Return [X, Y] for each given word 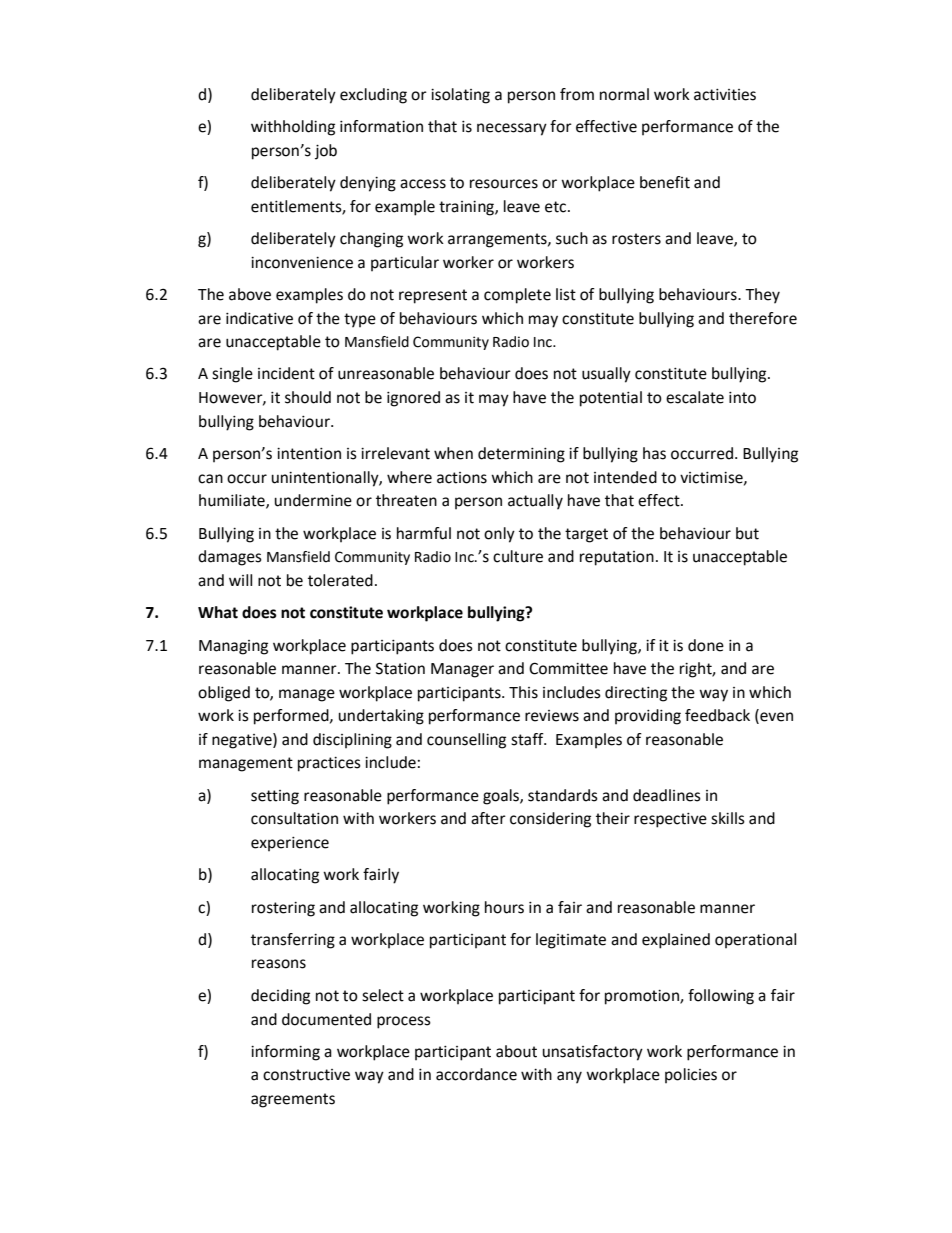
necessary [512, 129]
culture [518, 556]
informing [285, 1053]
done [706, 645]
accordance [476, 1074]
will [240, 580]
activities [725, 95]
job [326, 152]
